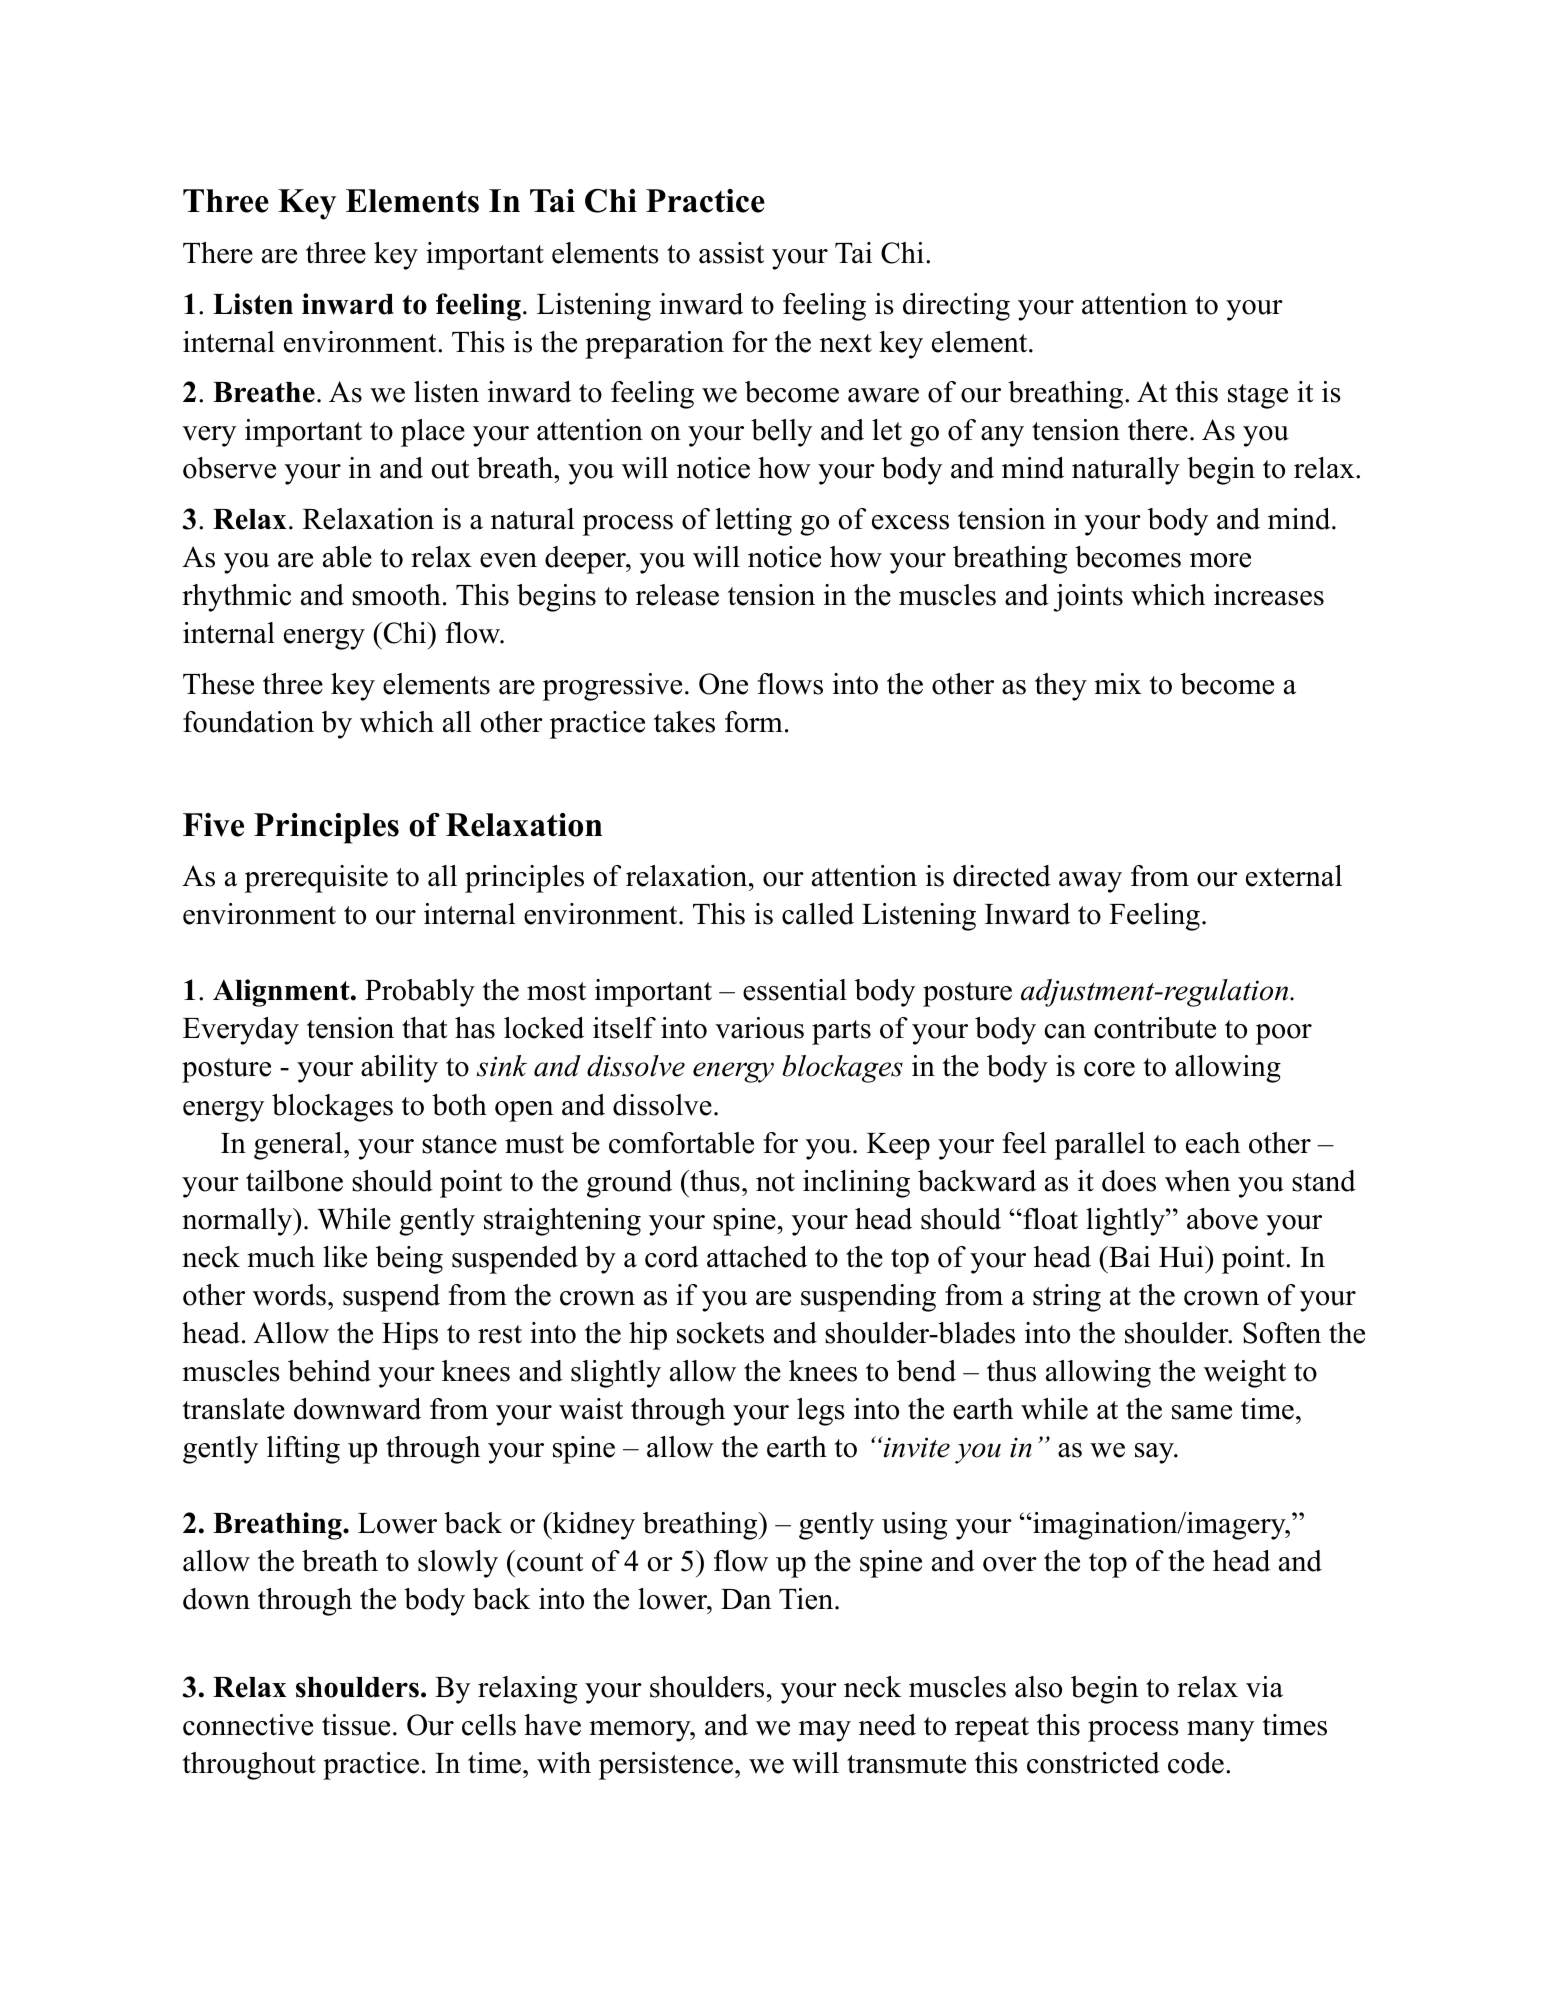 This screenshot has width=1551, height=2007. What do you see at coordinates (433, 433) in the screenshot?
I see `place` at bounding box center [433, 433].
